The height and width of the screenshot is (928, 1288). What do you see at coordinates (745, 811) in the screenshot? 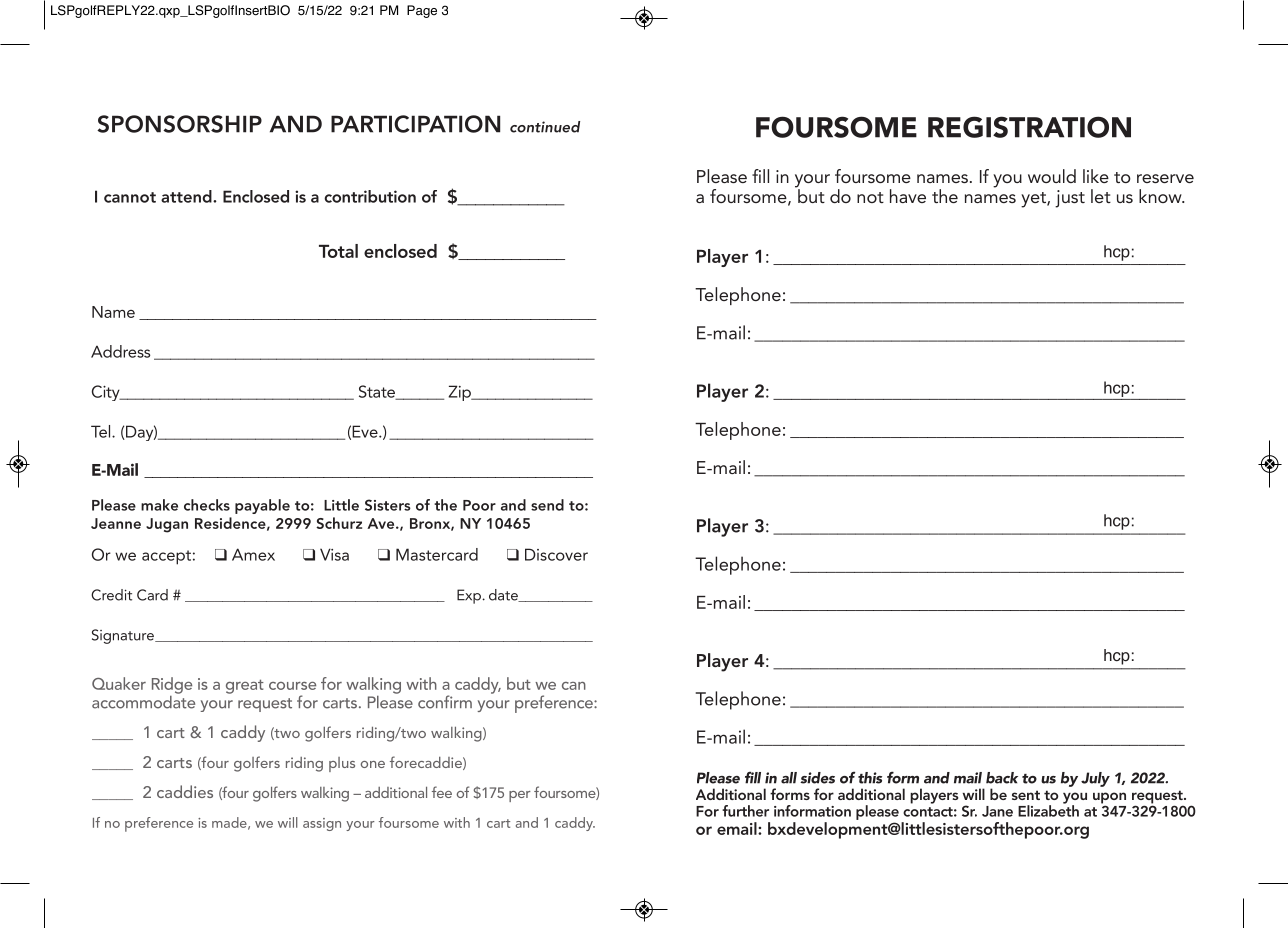
I see `further` at bounding box center [745, 811].
